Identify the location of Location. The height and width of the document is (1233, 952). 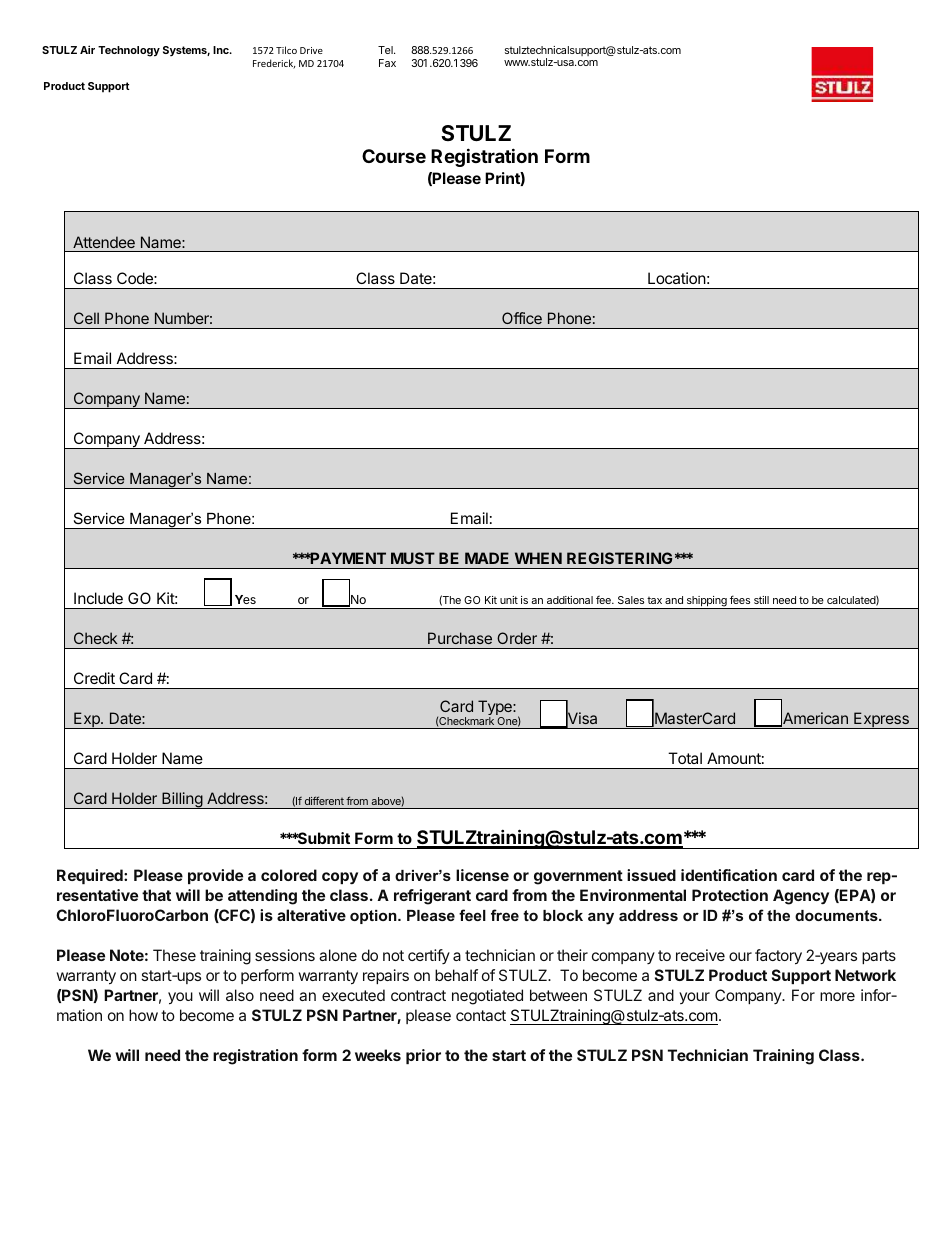
(677, 278).
